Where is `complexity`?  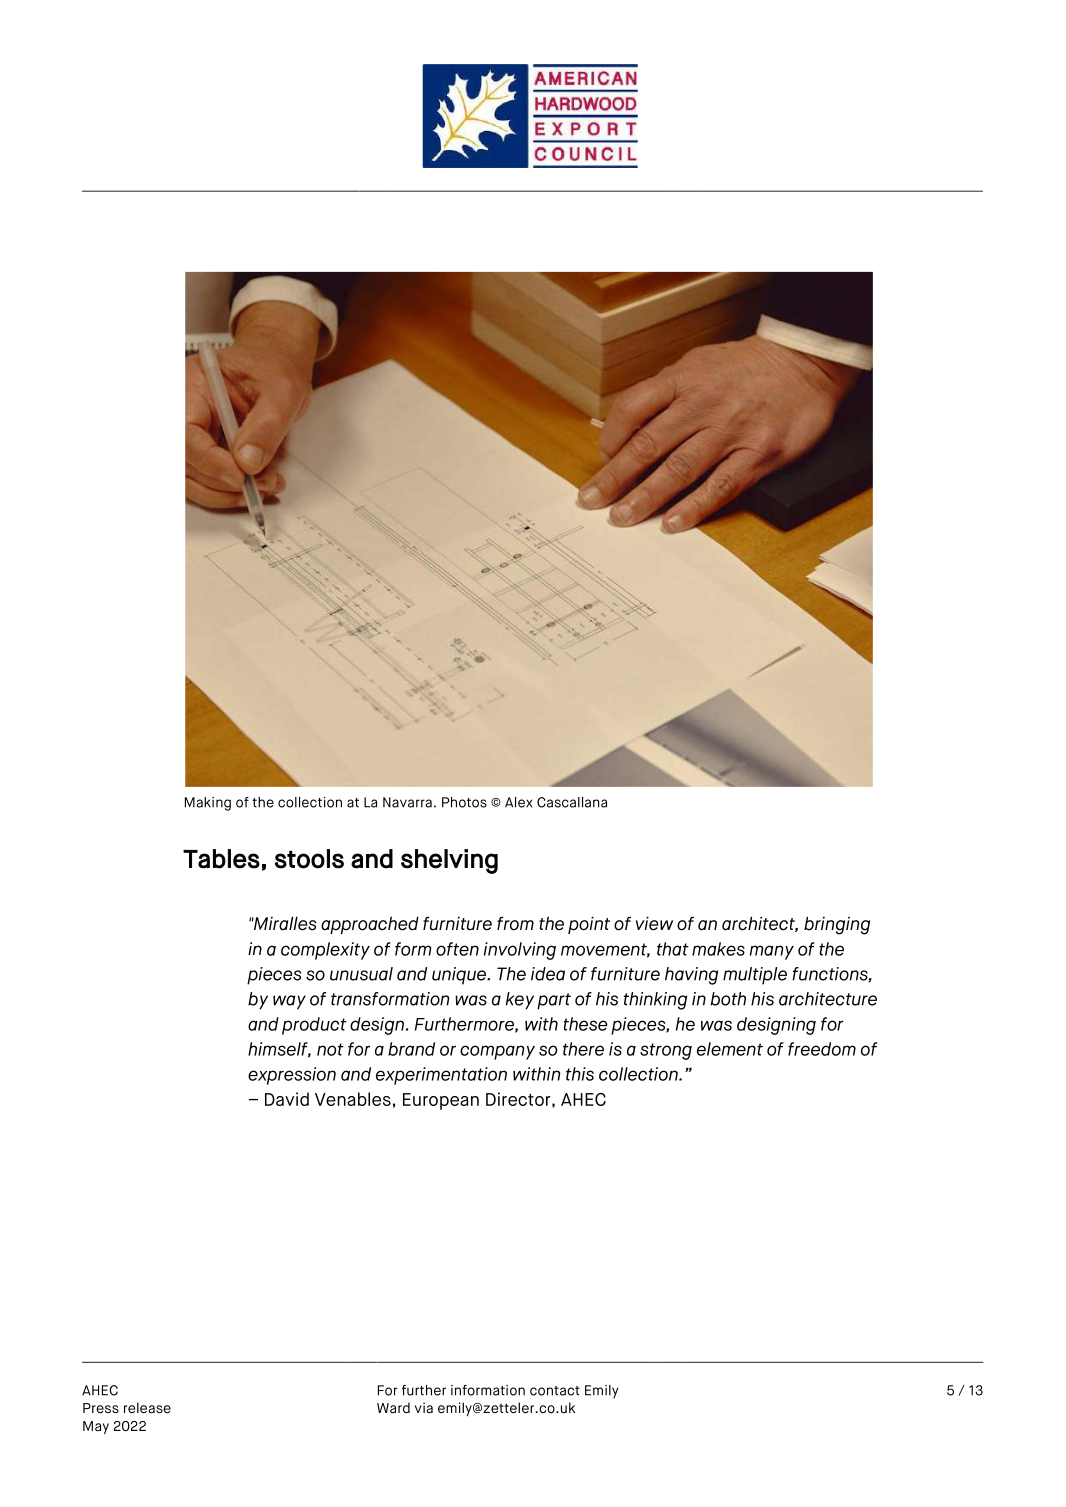 complexity is located at coordinates (325, 951).
